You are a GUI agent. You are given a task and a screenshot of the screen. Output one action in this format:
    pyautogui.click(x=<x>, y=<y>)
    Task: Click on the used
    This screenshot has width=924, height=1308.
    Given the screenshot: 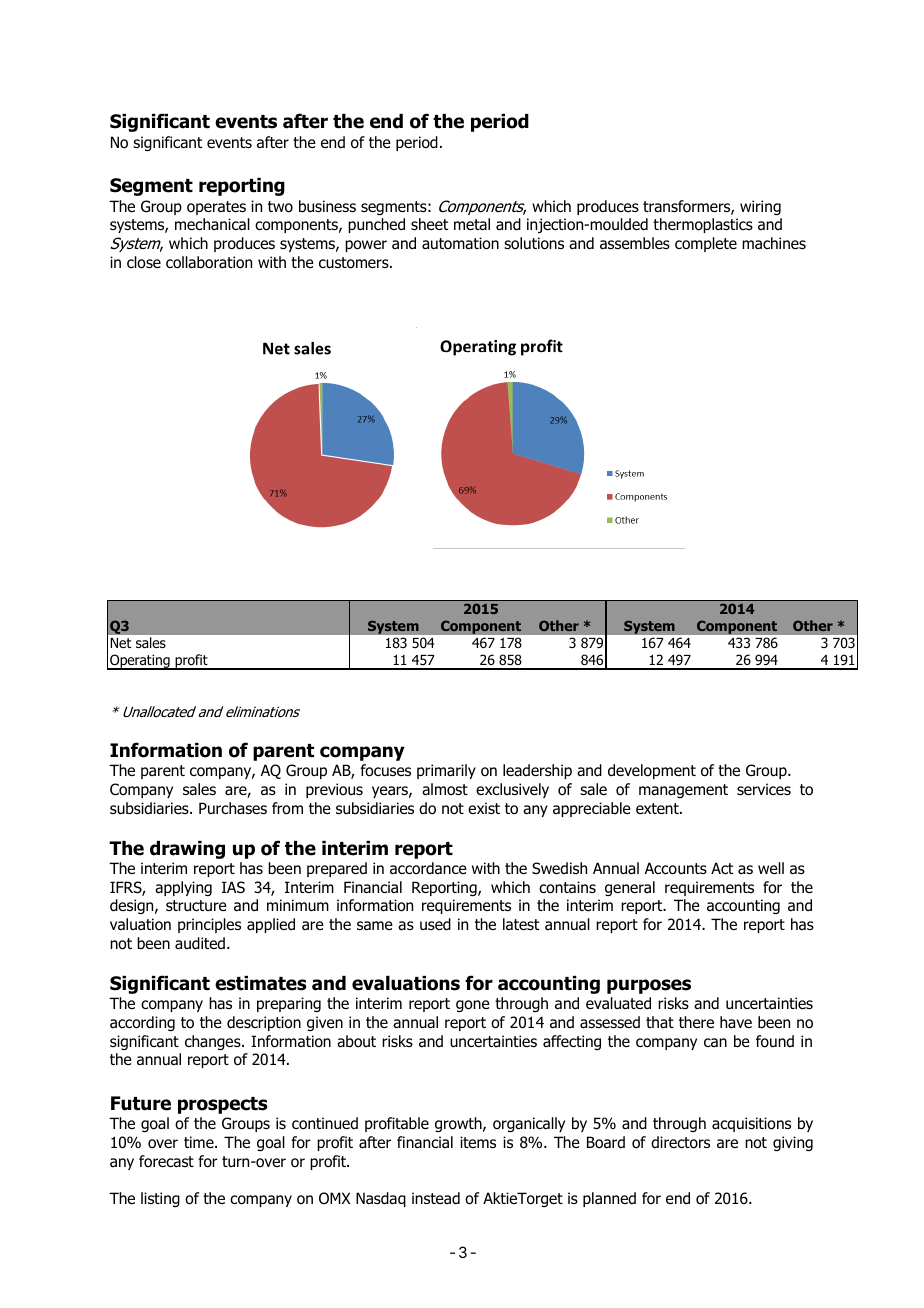 What is the action you would take?
    pyautogui.click(x=435, y=924)
